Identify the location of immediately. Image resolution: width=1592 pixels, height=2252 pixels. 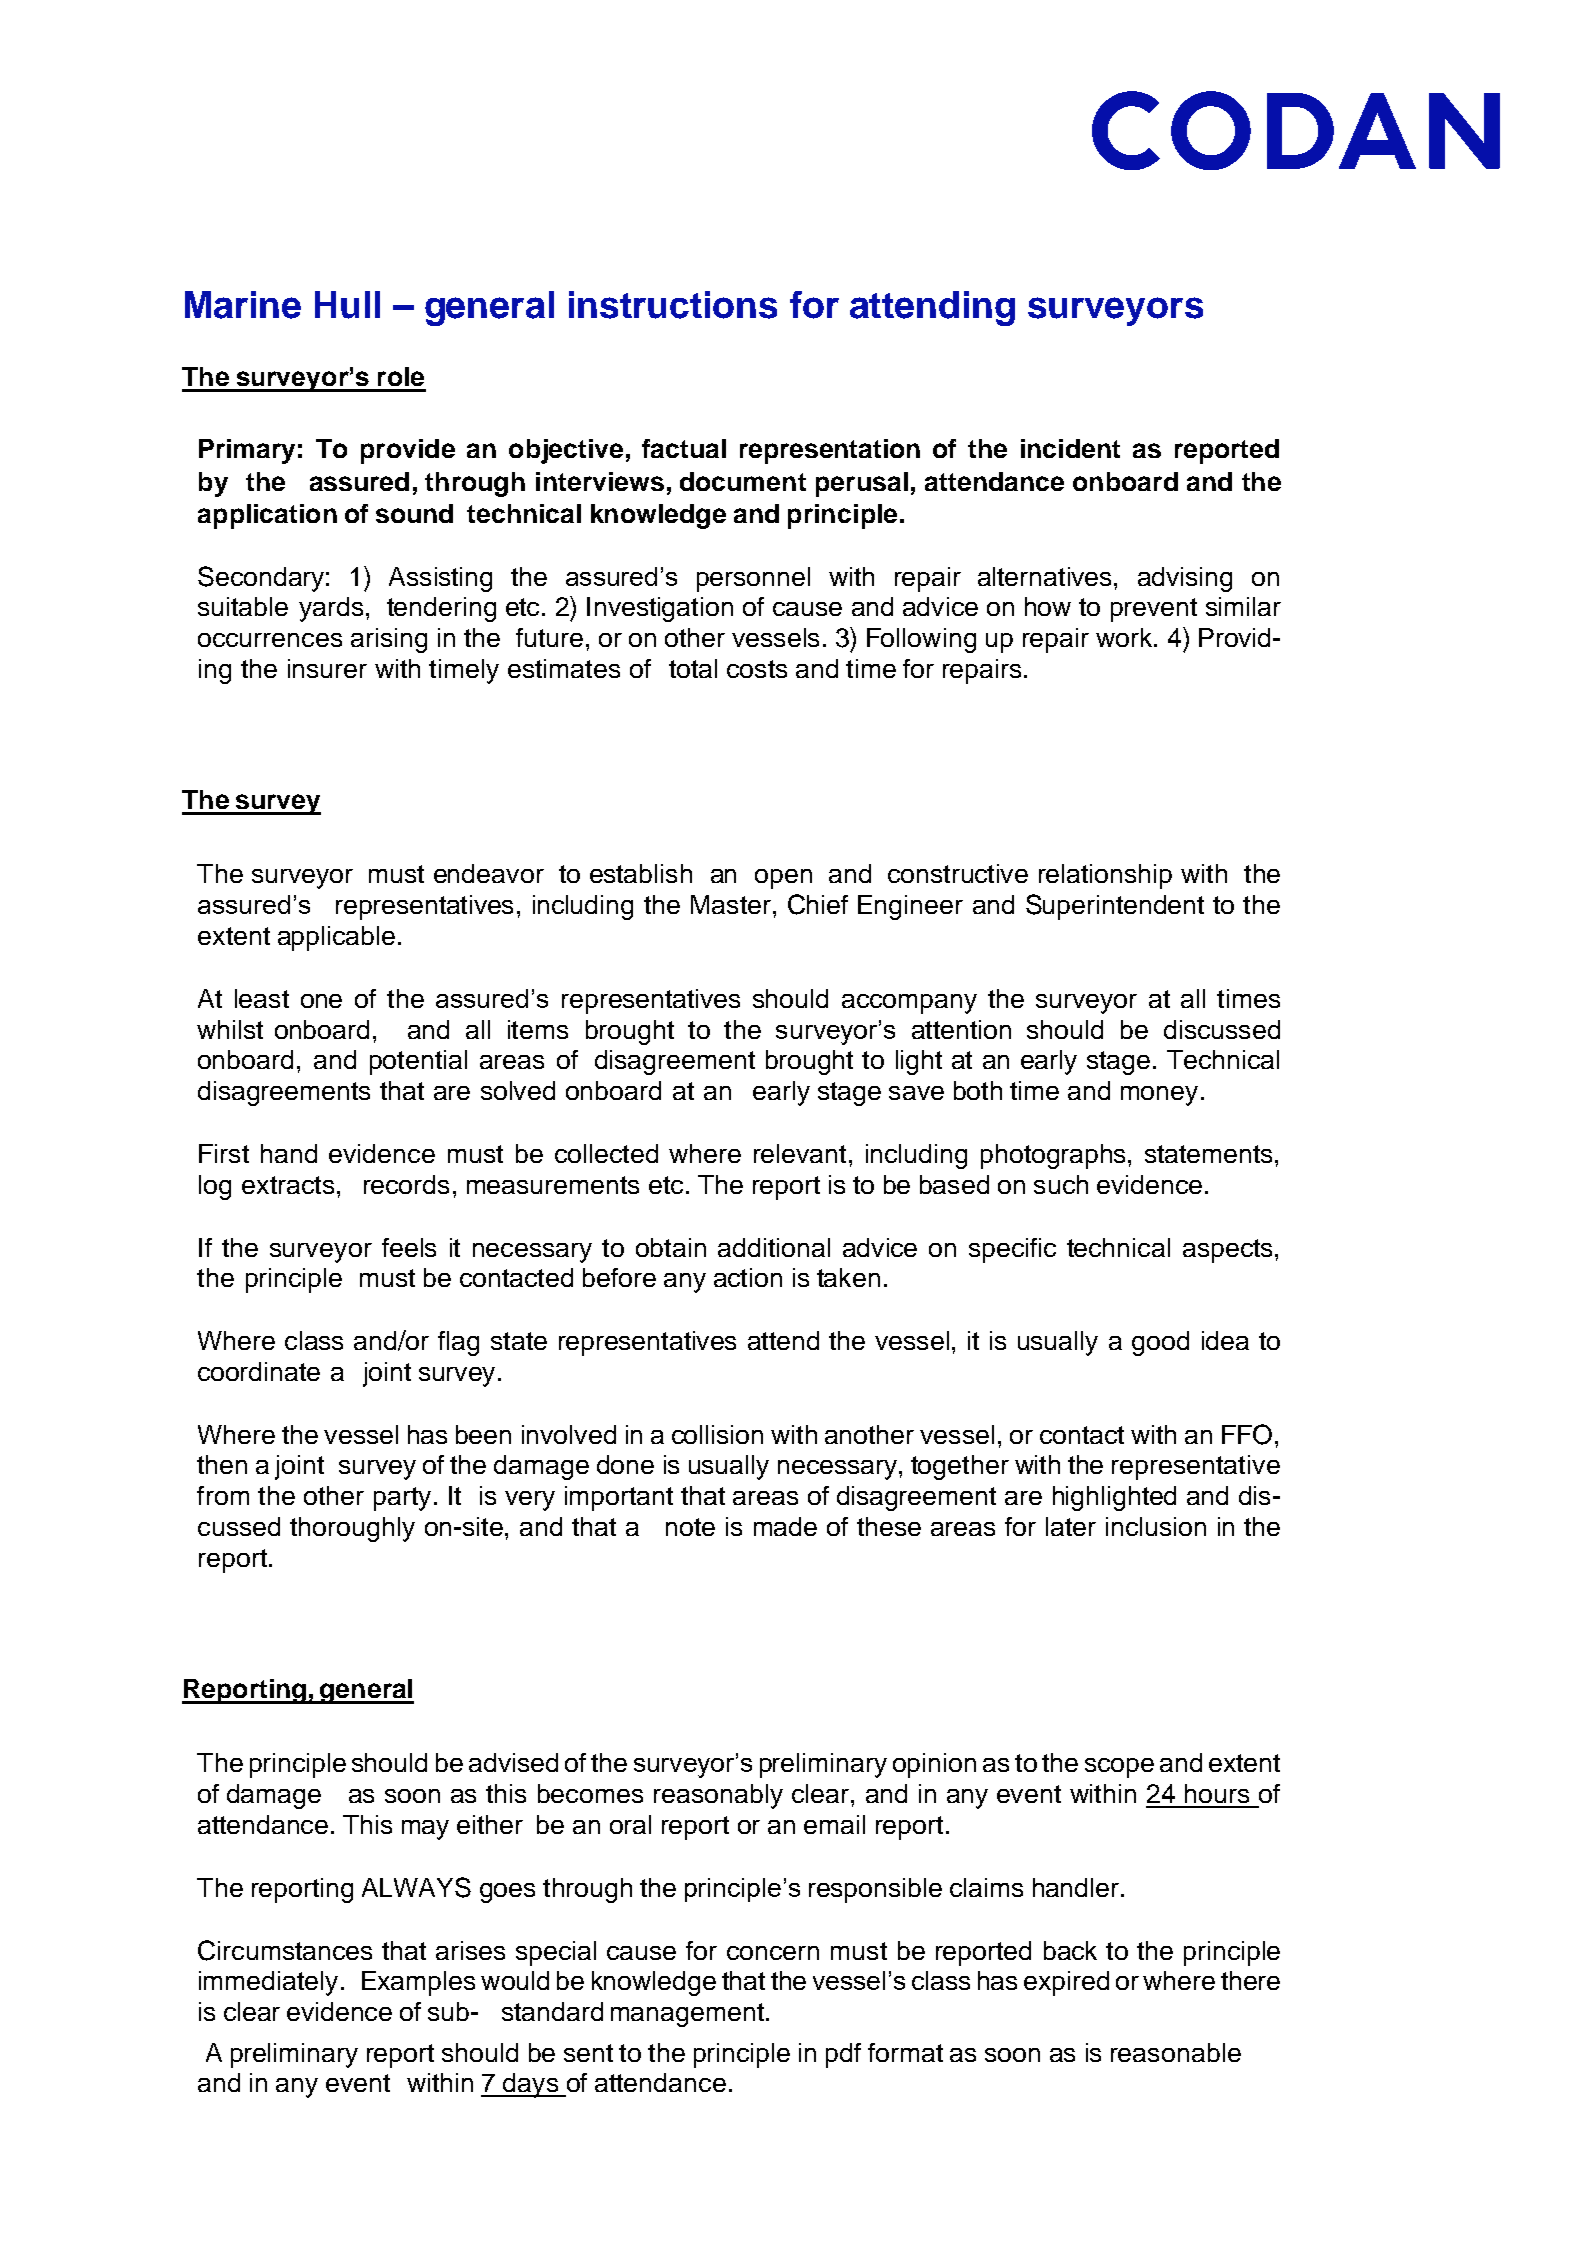
(268, 1983).
